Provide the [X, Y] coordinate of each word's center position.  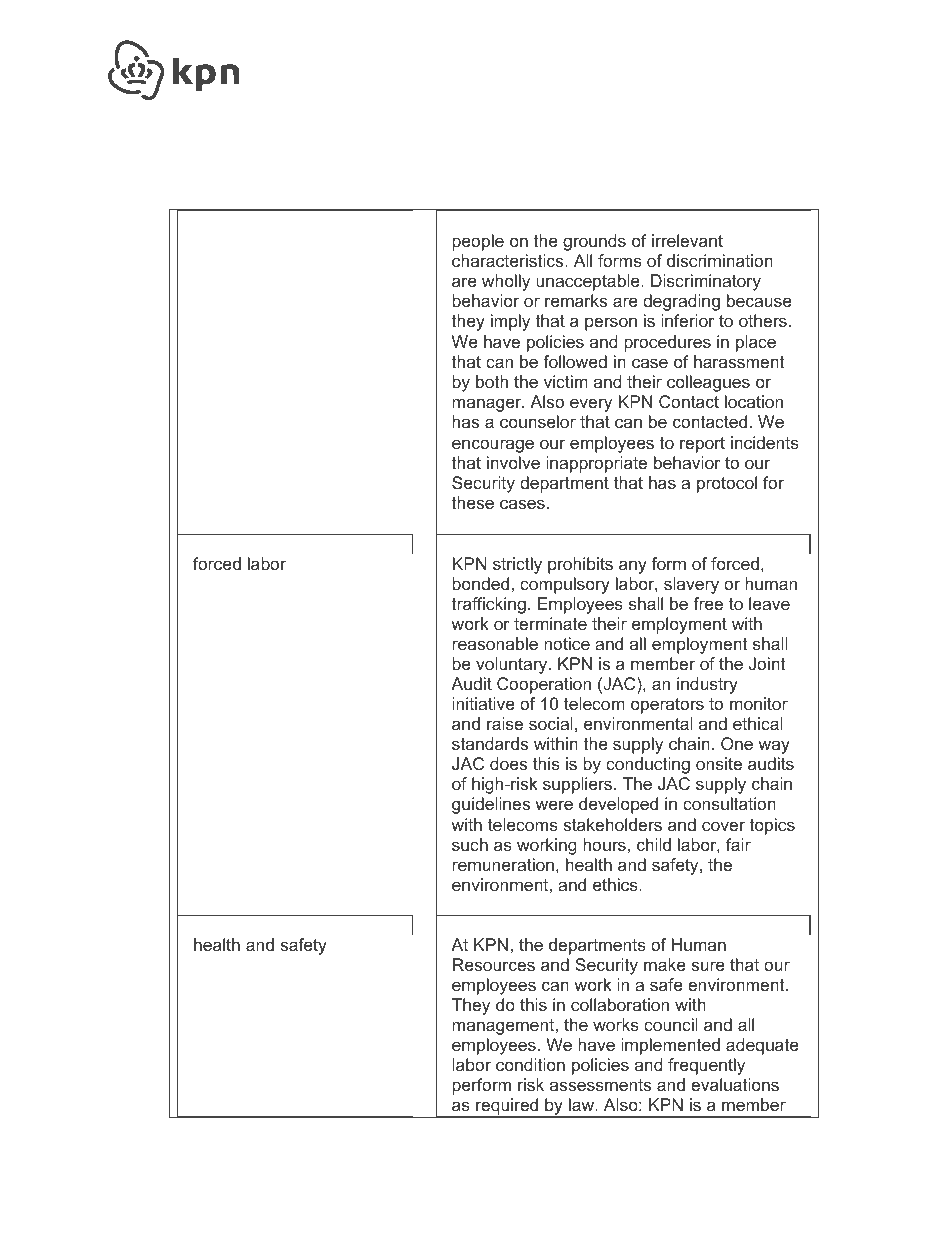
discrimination [720, 260]
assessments [600, 1085]
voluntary [513, 665]
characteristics [509, 260]
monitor [759, 703]
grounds [594, 242]
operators [667, 706]
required [507, 1108]
